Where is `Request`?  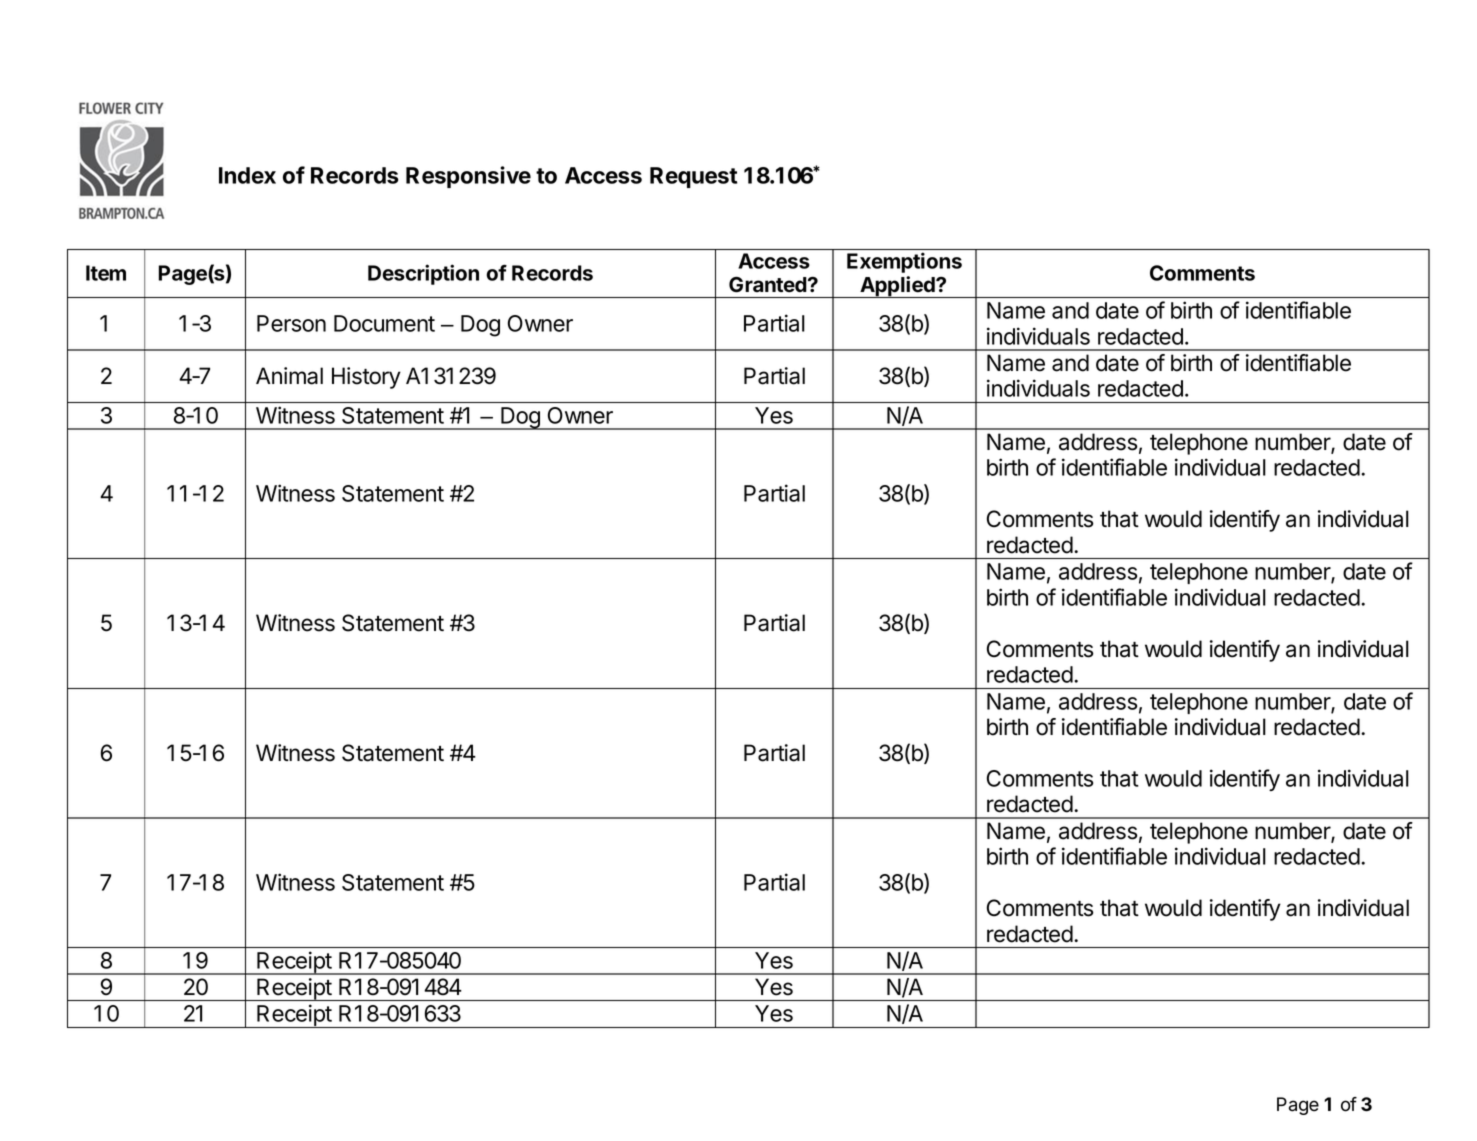 Request is located at coordinates (694, 177).
